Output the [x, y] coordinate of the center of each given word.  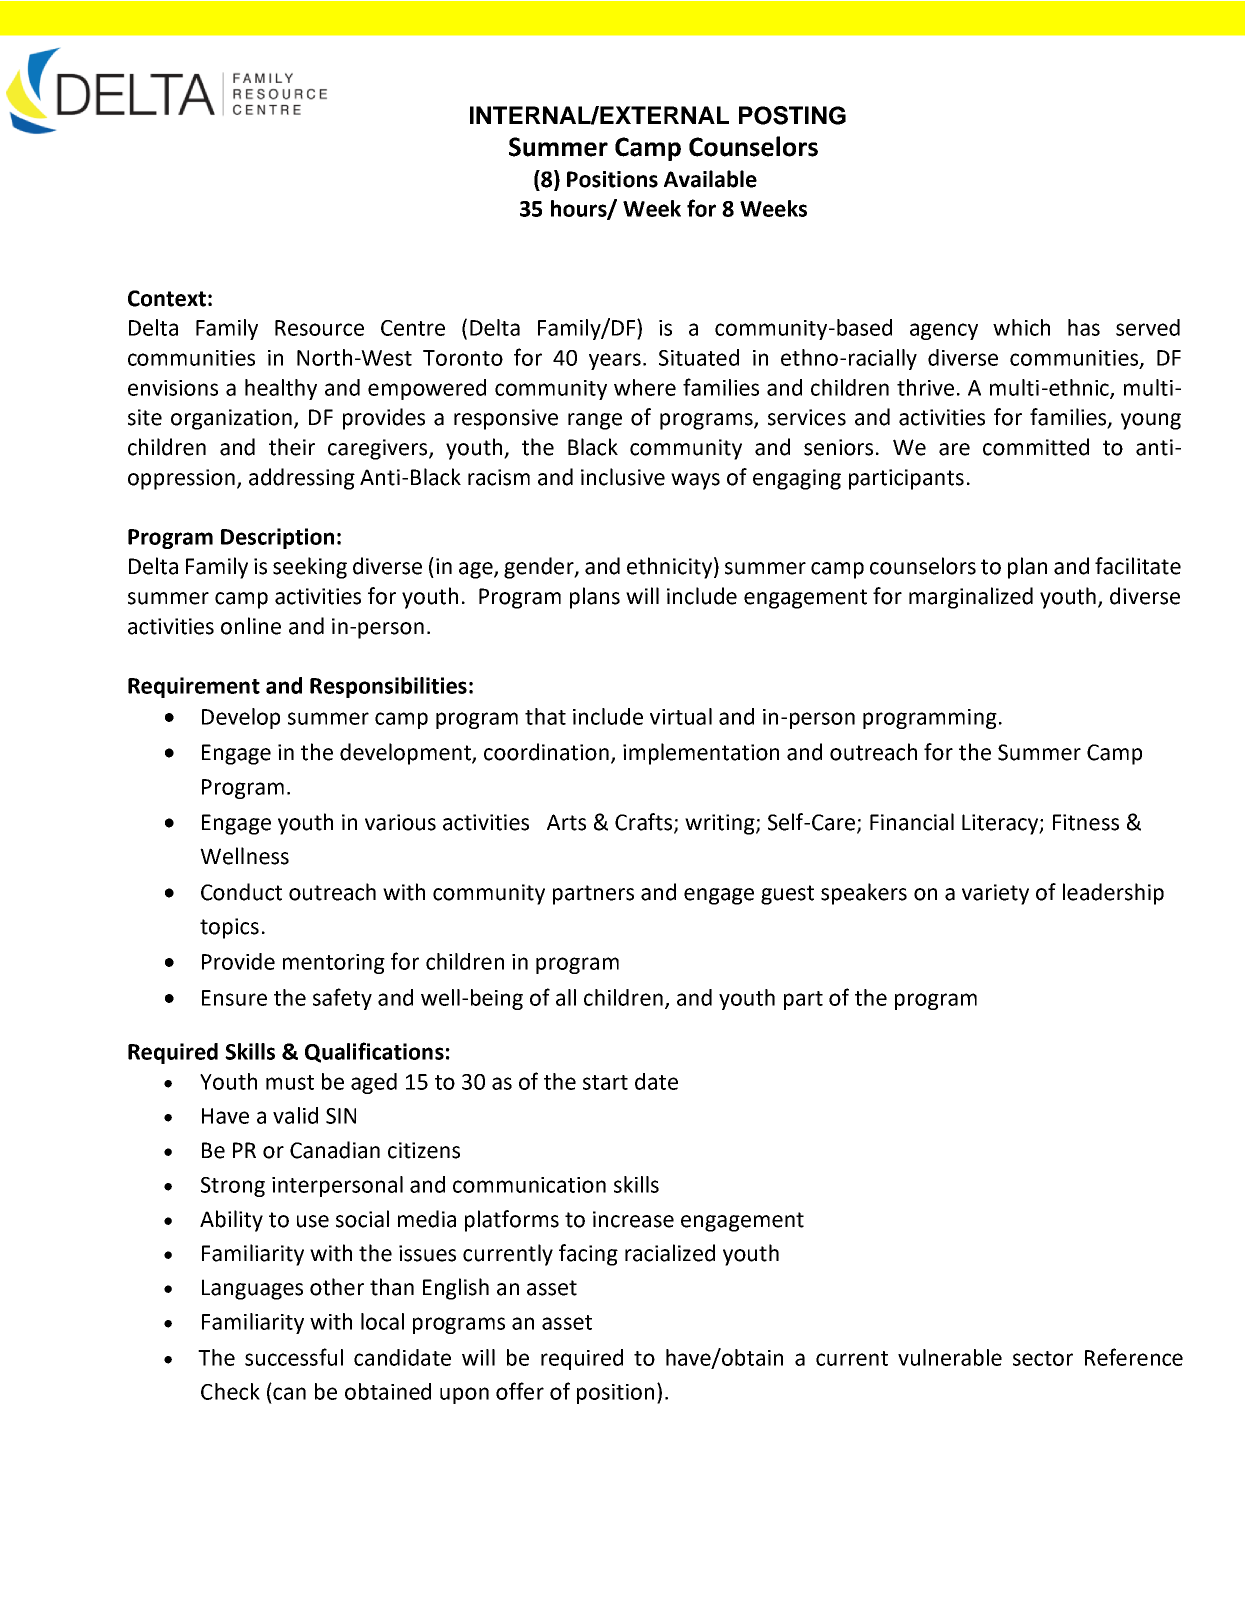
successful [294, 1357]
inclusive [623, 477]
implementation [701, 754]
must [290, 1082]
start [605, 1082]
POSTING [792, 115]
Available [710, 179]
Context [167, 298]
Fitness [1086, 822]
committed [1036, 447]
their [292, 447]
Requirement [194, 687]
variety [995, 894]
